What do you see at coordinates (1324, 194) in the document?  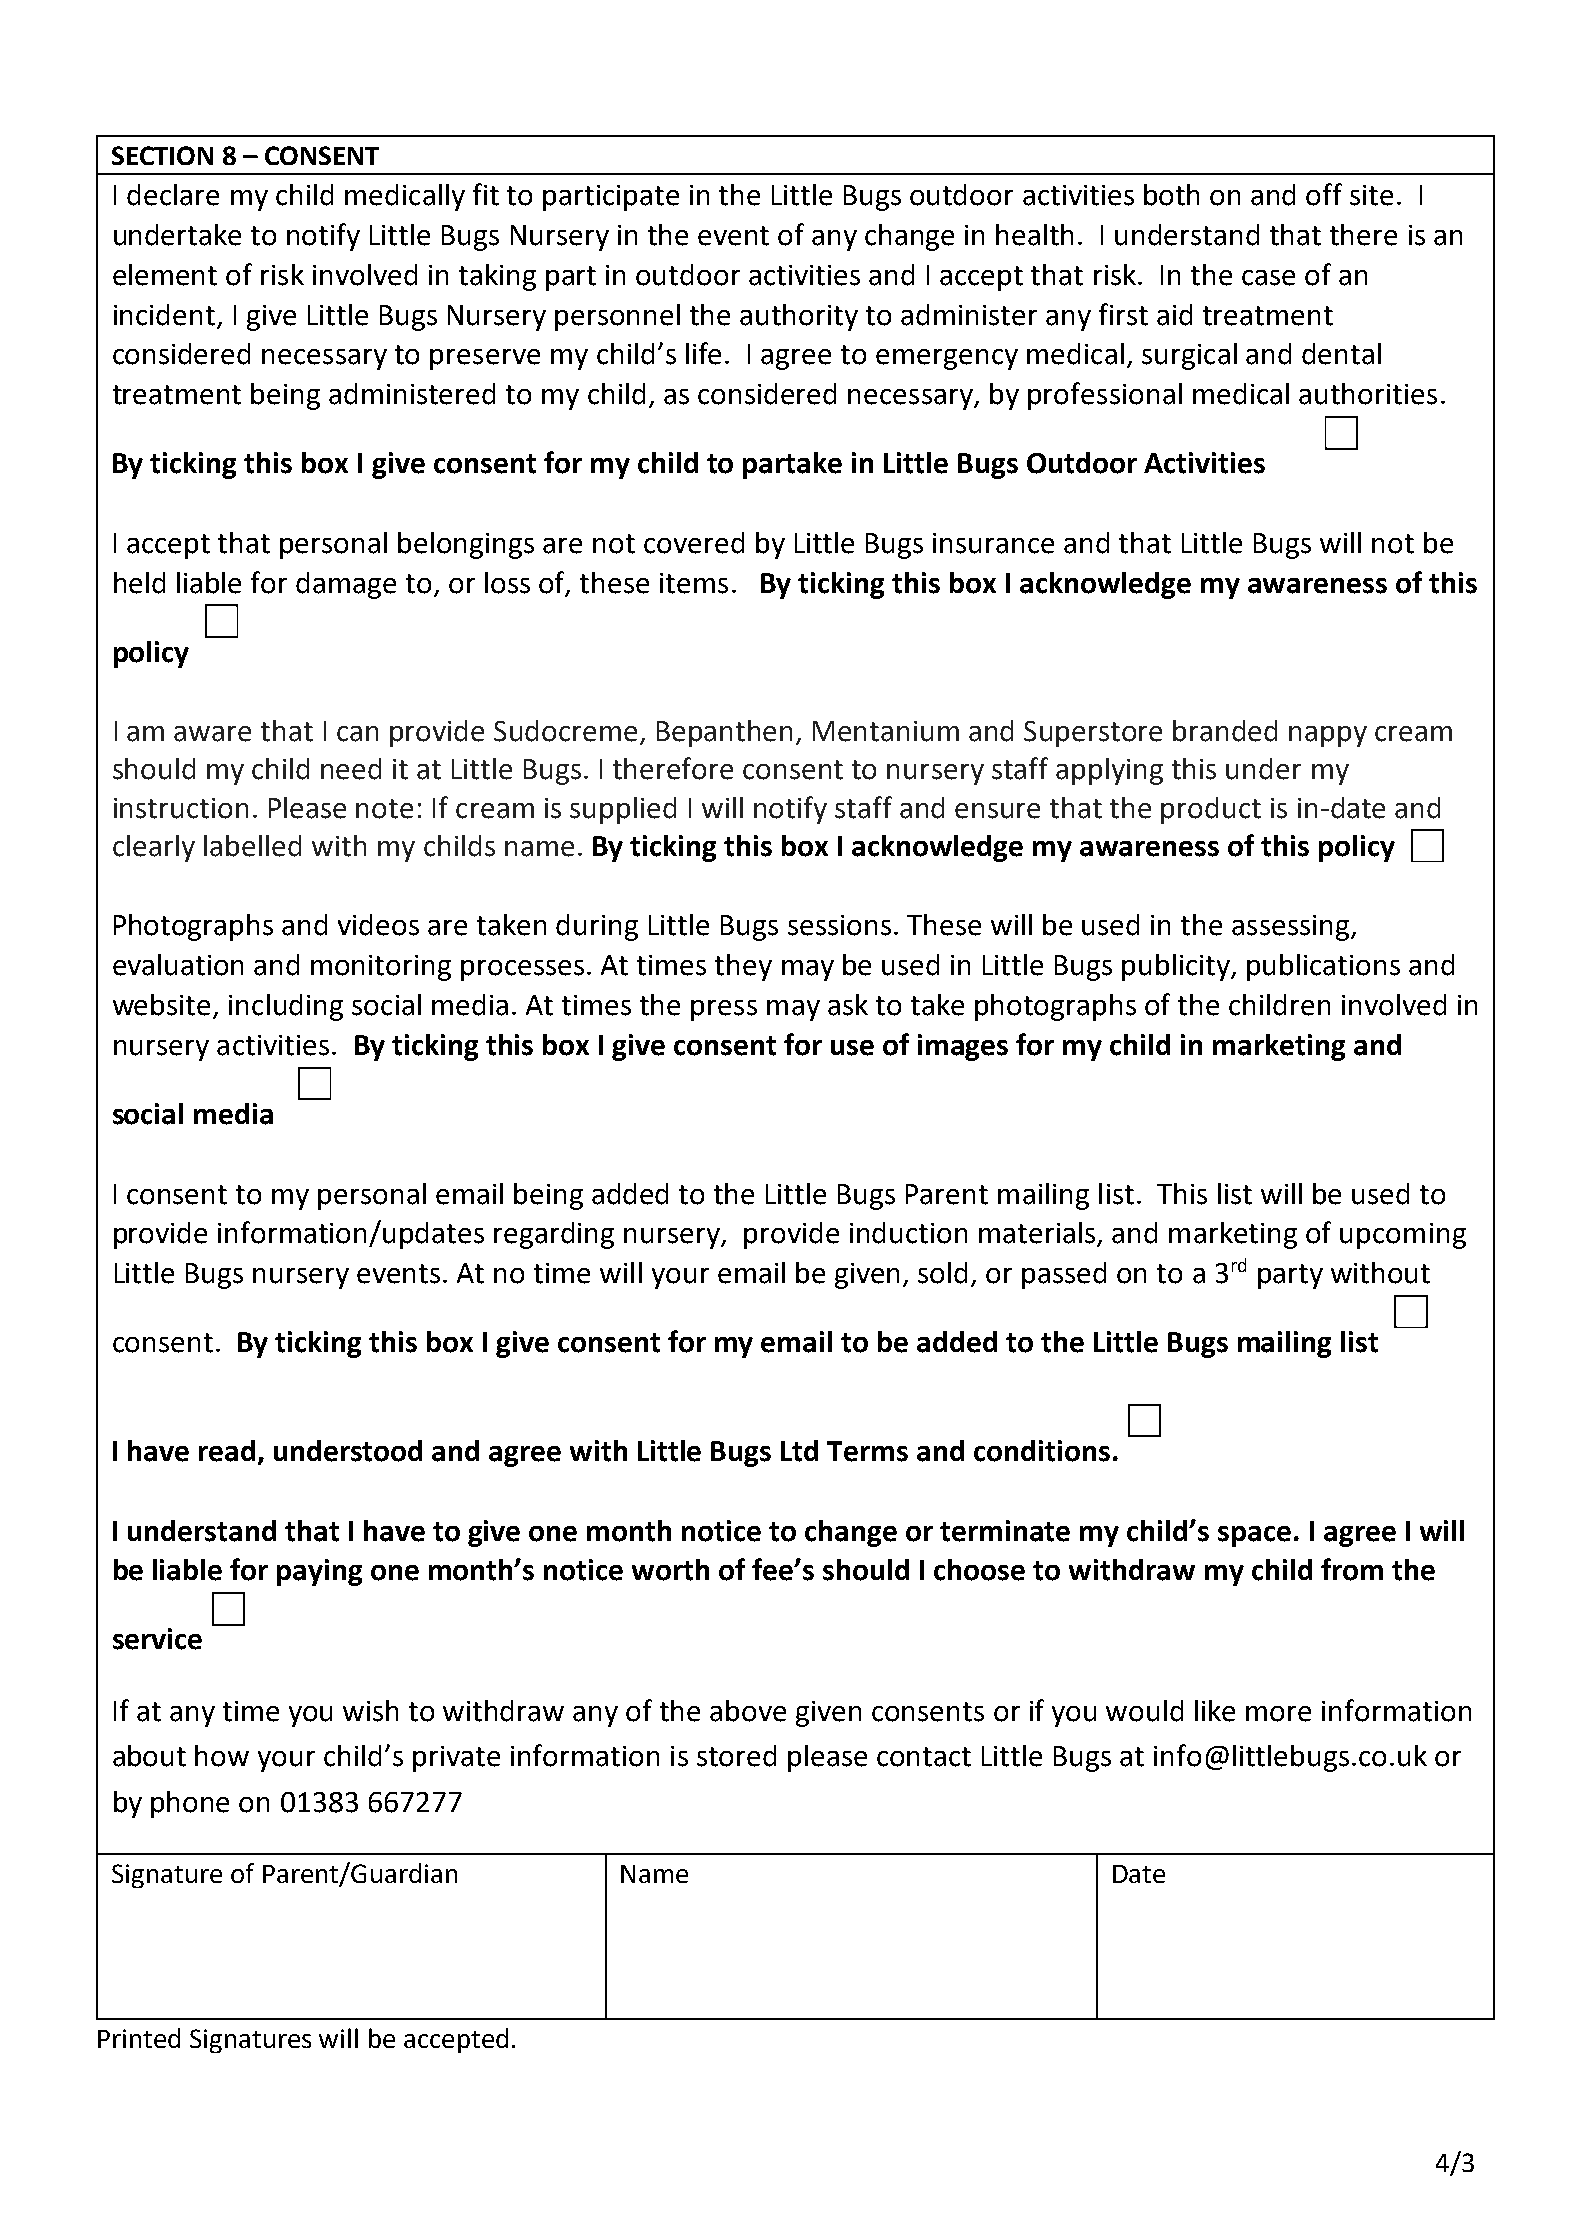 I see `off` at bounding box center [1324, 194].
